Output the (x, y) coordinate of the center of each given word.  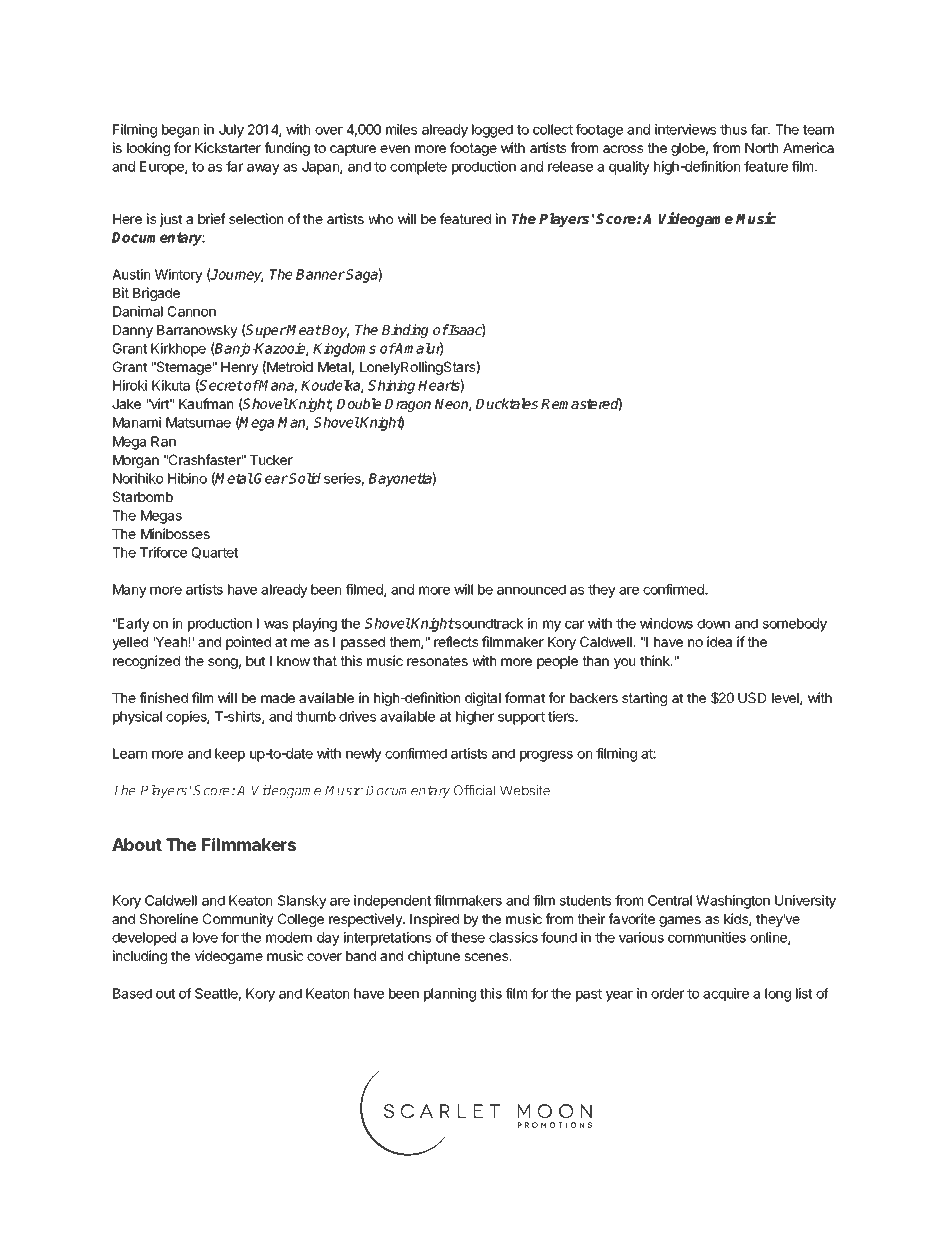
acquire (726, 995)
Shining (391, 387)
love (205, 937)
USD (752, 697)
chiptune (434, 957)
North (761, 148)
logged (492, 131)
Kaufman (206, 403)
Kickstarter (228, 147)
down (713, 623)
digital (483, 699)
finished (163, 697)
